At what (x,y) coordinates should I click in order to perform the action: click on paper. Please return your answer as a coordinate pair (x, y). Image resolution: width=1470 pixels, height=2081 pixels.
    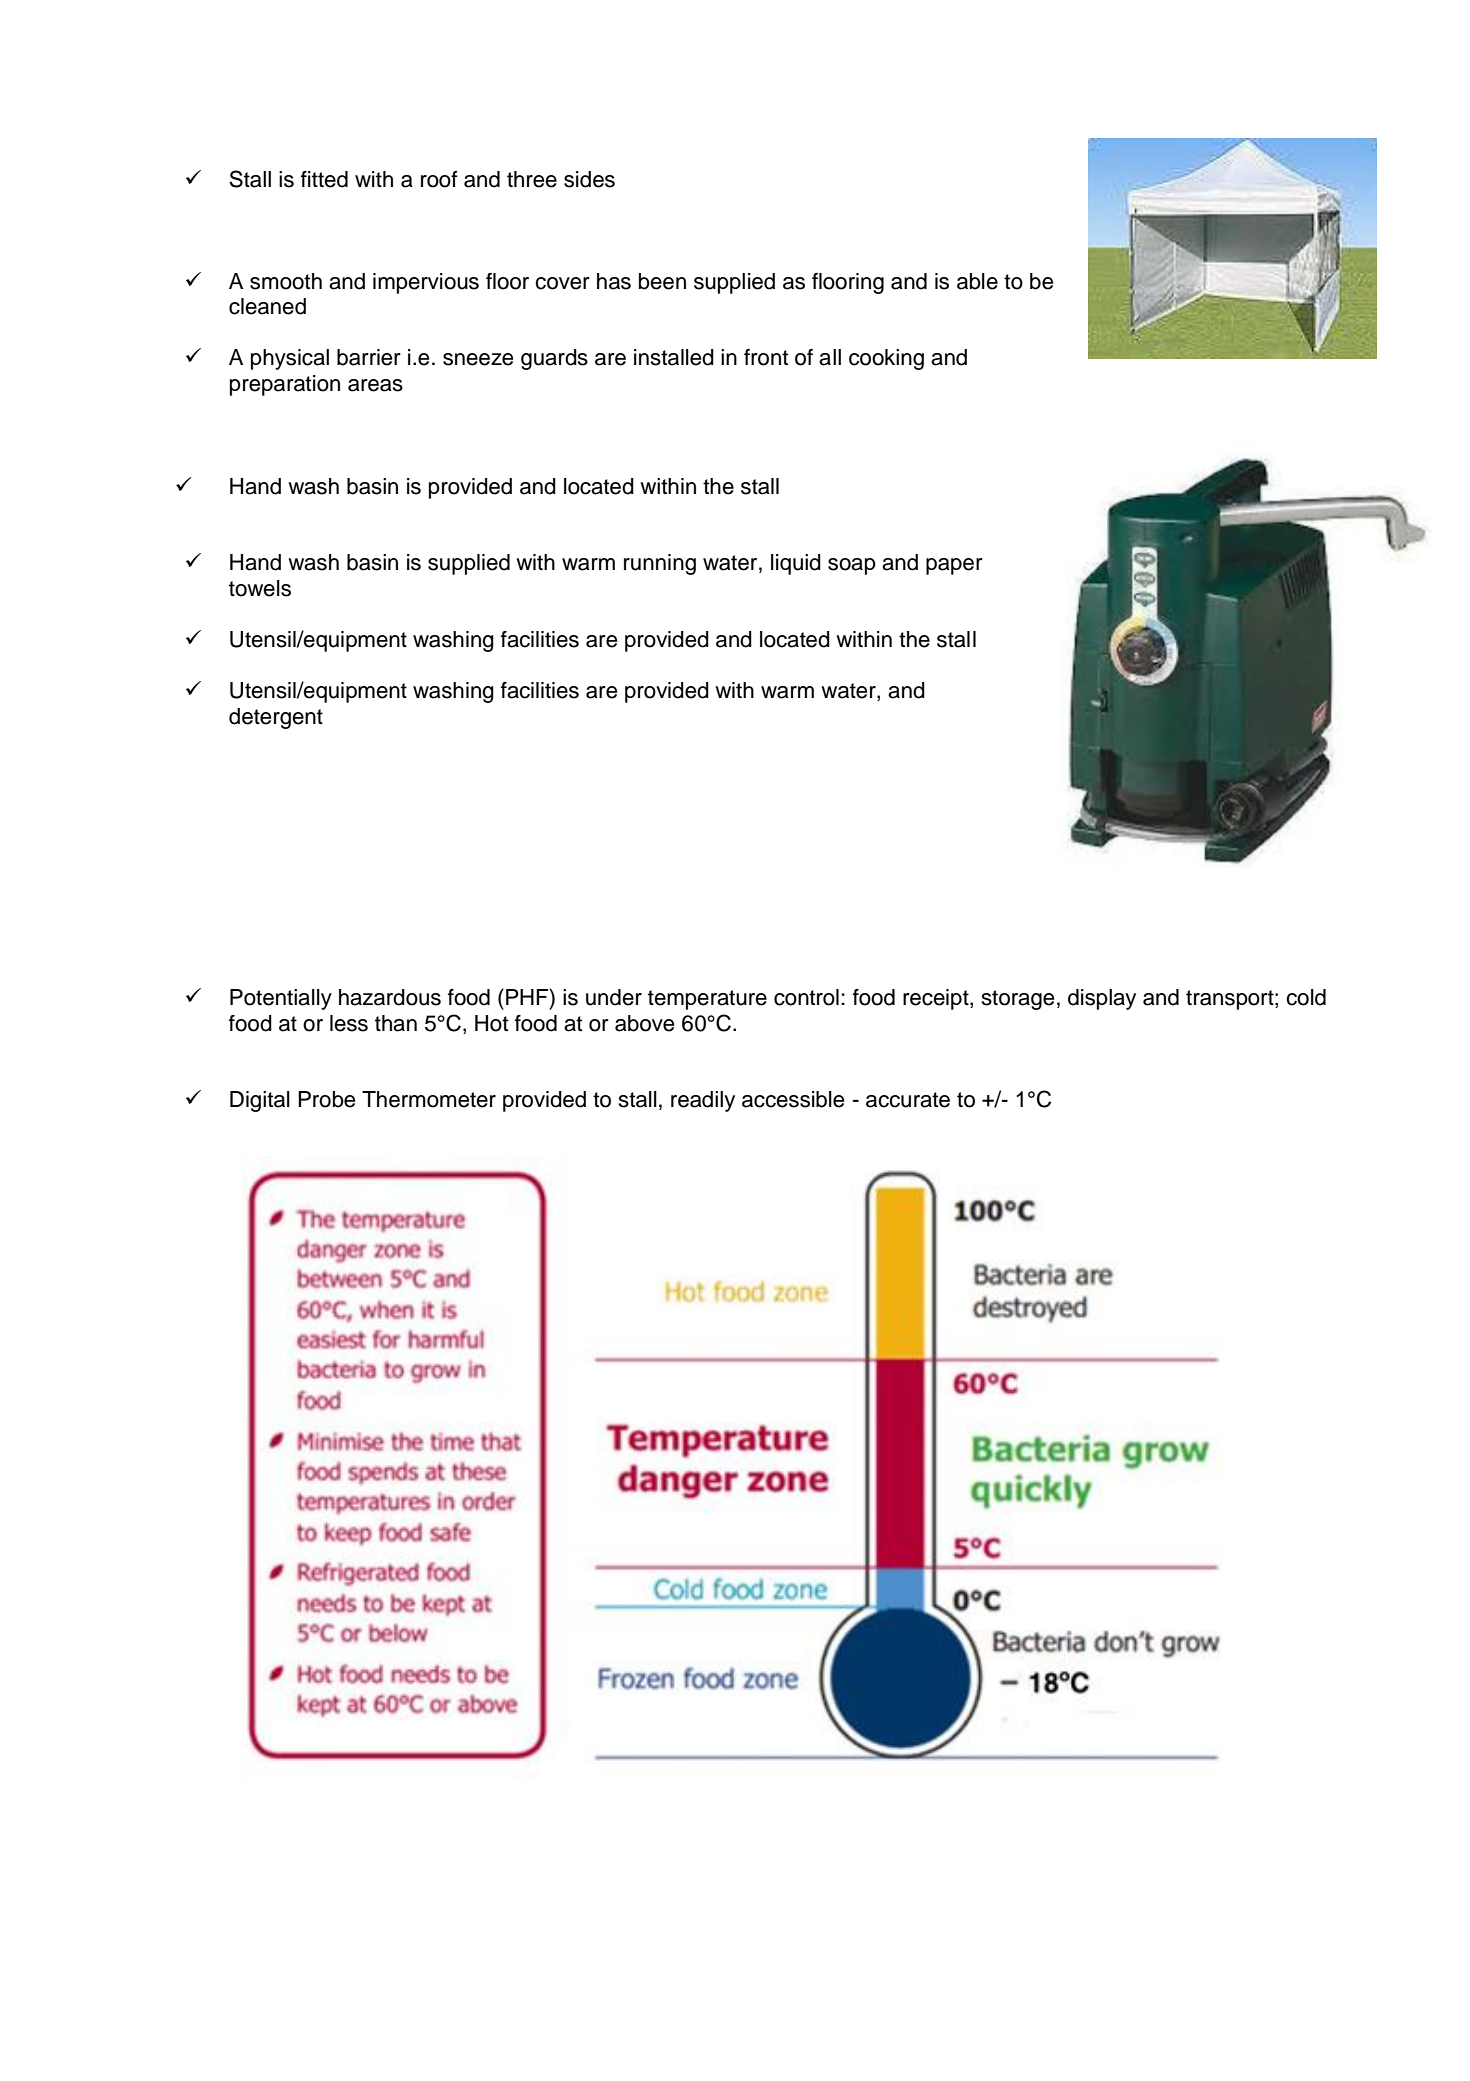
    Looking at the image, I should click on (954, 566).
